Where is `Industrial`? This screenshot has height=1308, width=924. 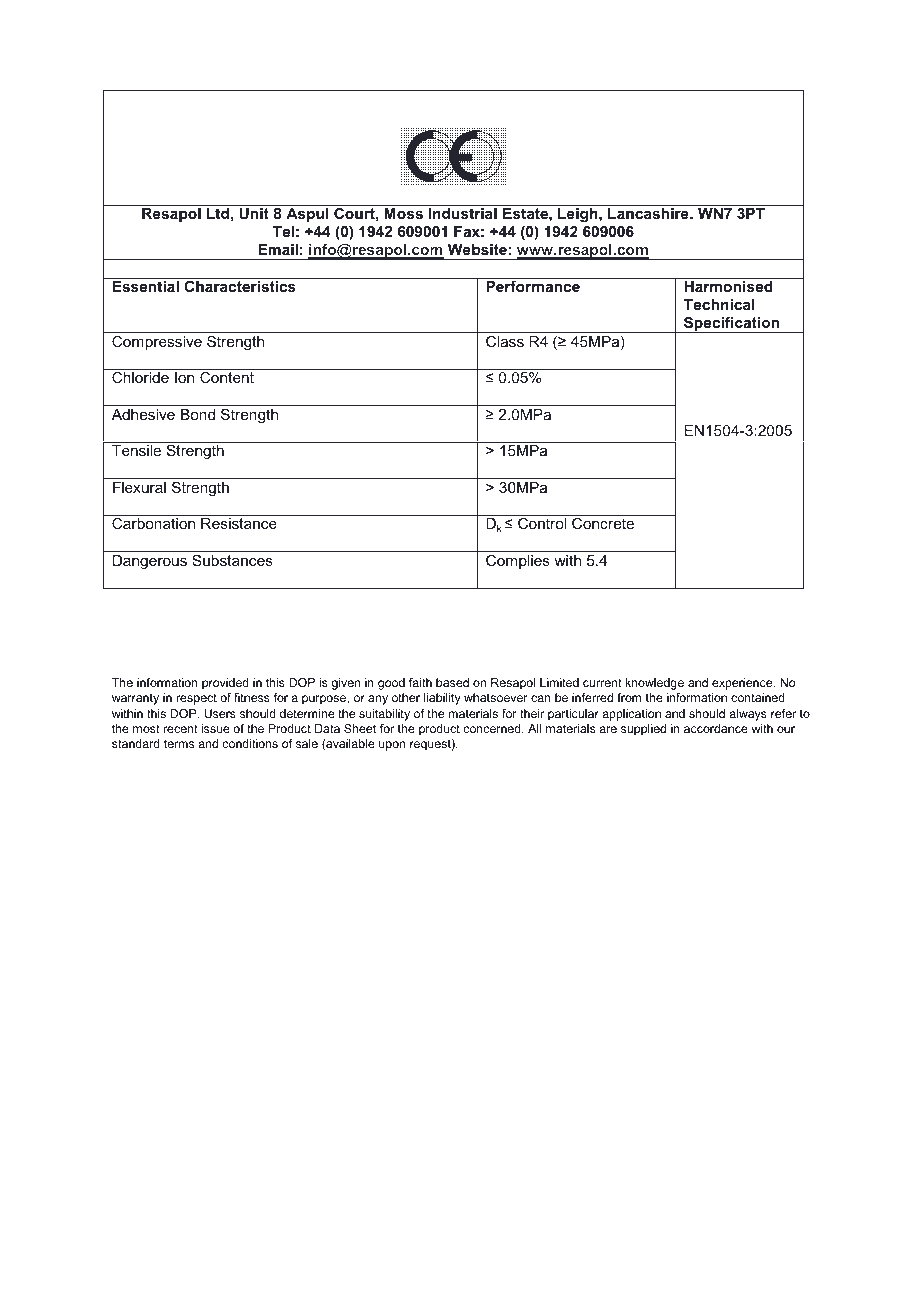
Industrial is located at coordinates (463, 213).
